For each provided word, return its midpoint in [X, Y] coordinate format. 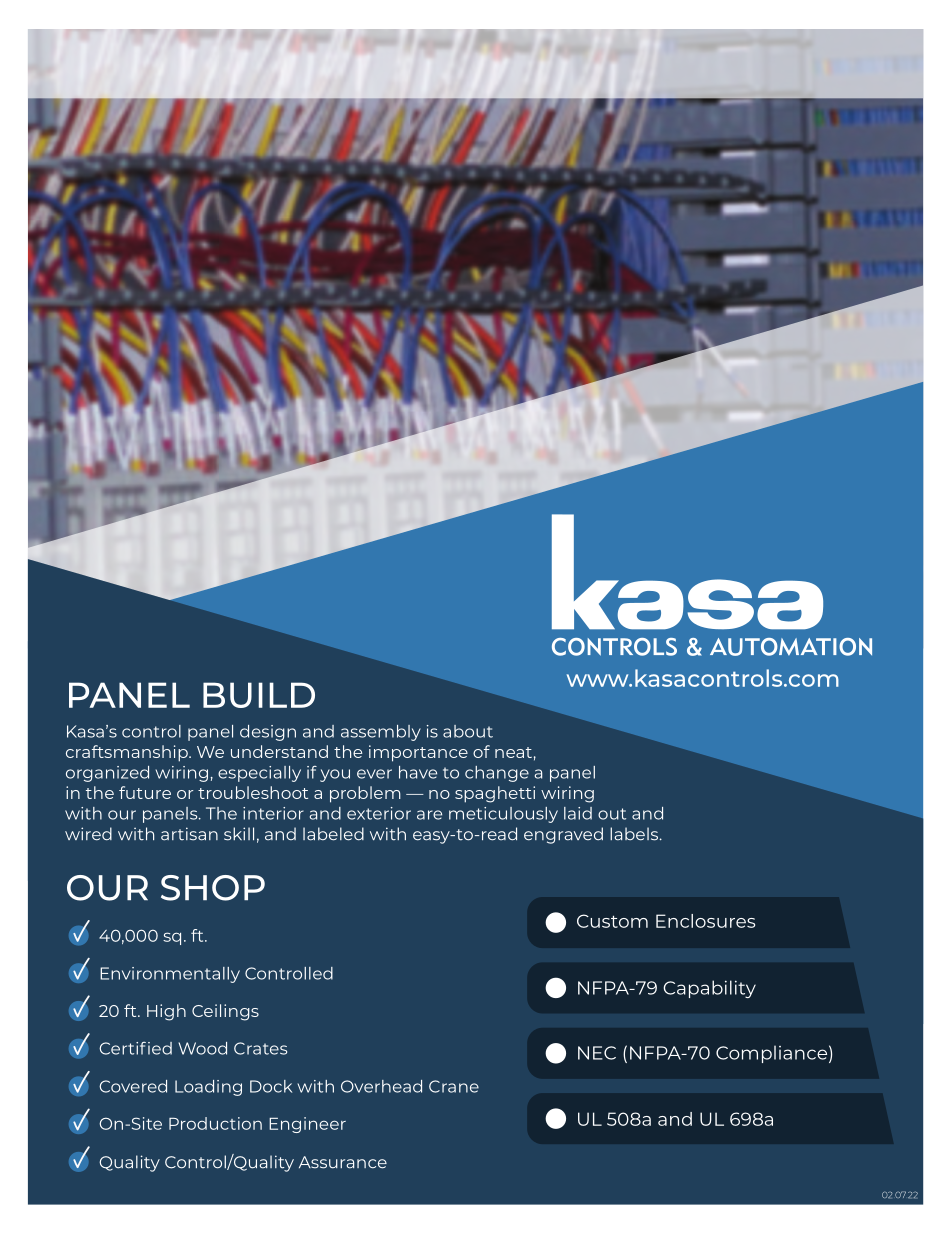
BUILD [259, 695]
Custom [612, 921]
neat [513, 752]
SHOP [213, 888]
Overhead [381, 1086]
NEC [597, 1053]
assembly [381, 733]
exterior [379, 813]
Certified [135, 1048]
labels [635, 834]
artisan [189, 834]
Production [215, 1123]
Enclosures [705, 921]
